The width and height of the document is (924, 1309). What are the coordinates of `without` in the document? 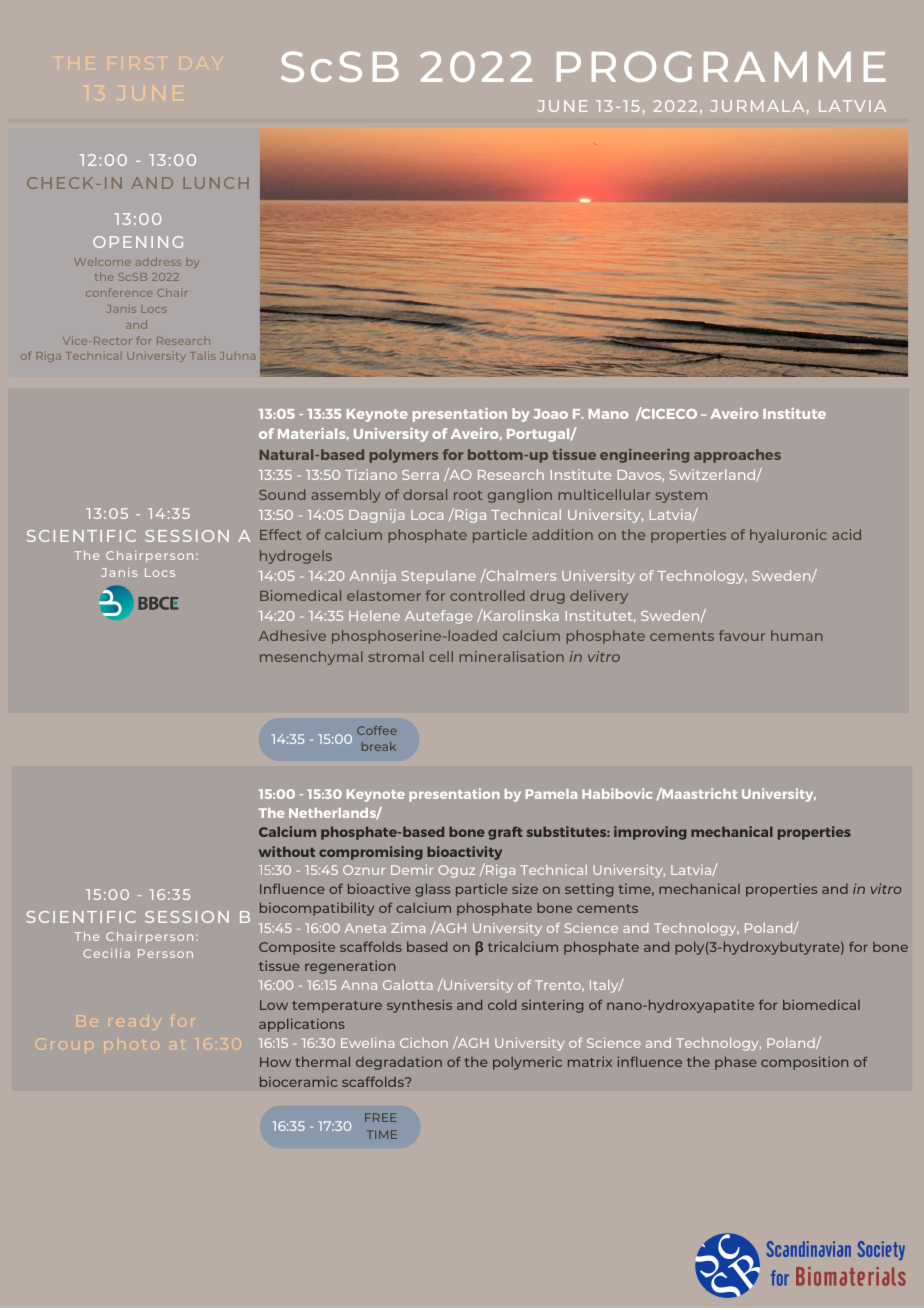 It's located at (287, 851).
